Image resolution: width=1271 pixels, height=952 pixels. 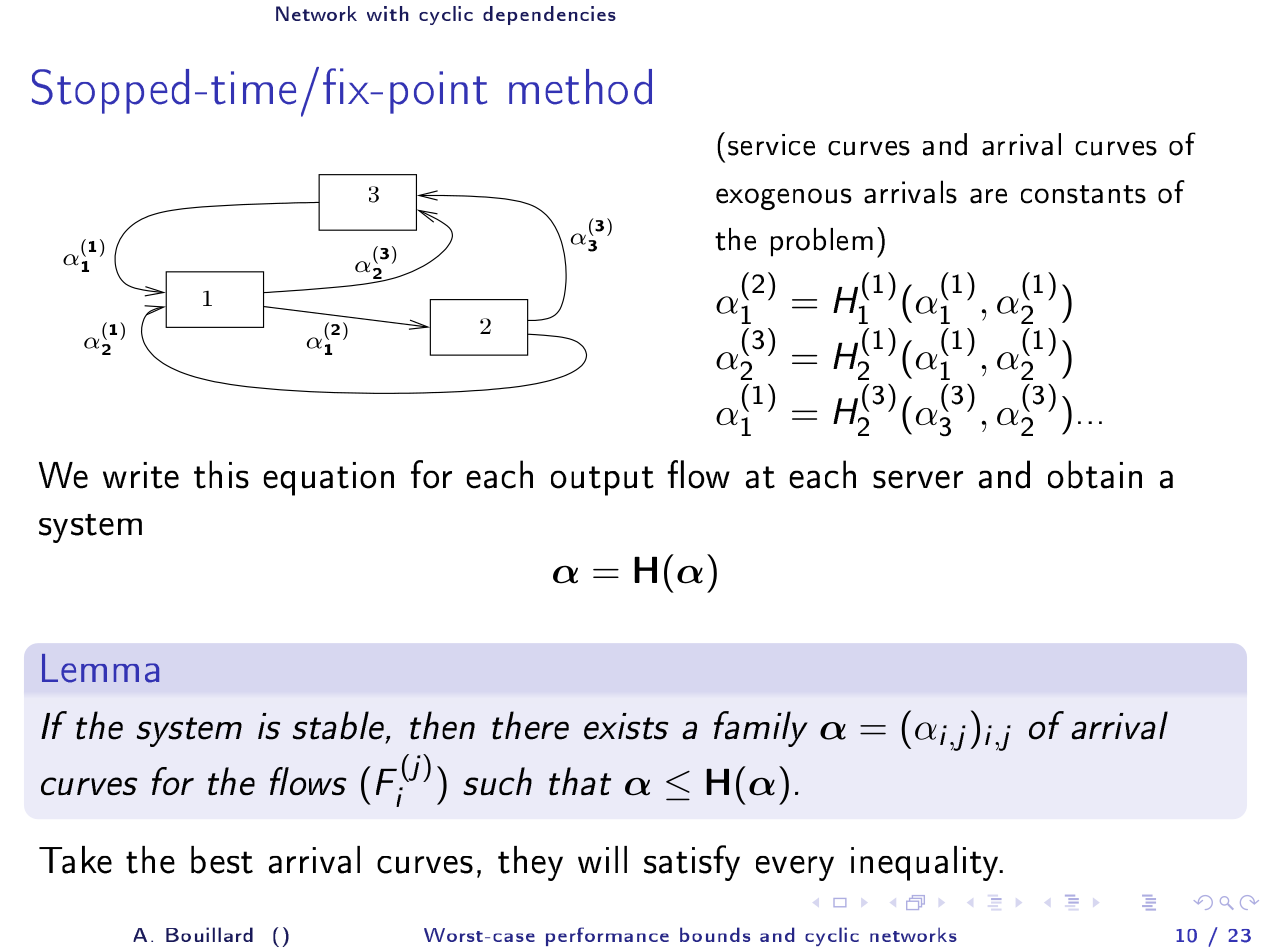 What do you see at coordinates (771, 145) in the screenshot?
I see `service` at bounding box center [771, 145].
